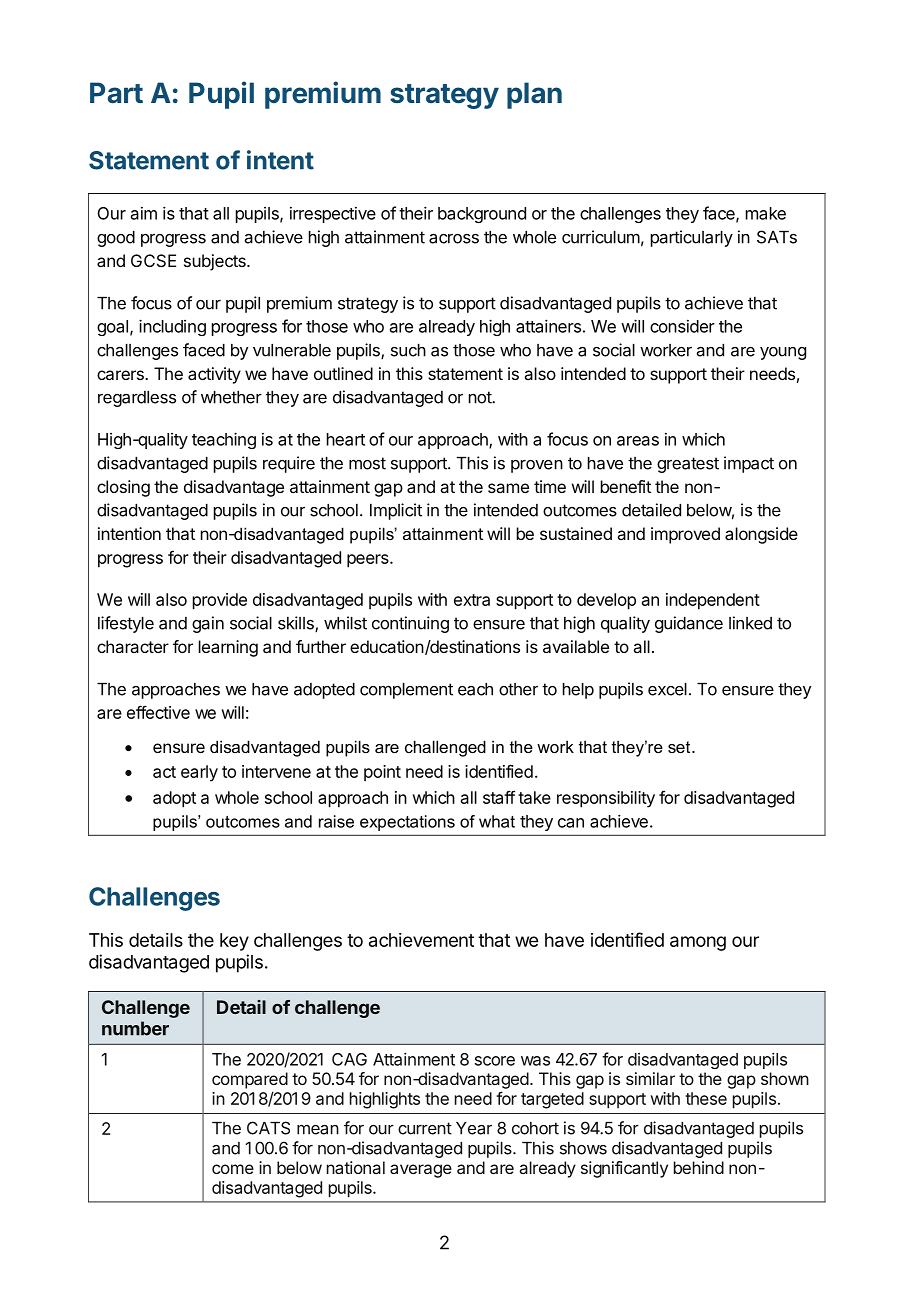  Describe the element at coordinates (268, 1128) in the screenshot. I see `CATS` at that location.
